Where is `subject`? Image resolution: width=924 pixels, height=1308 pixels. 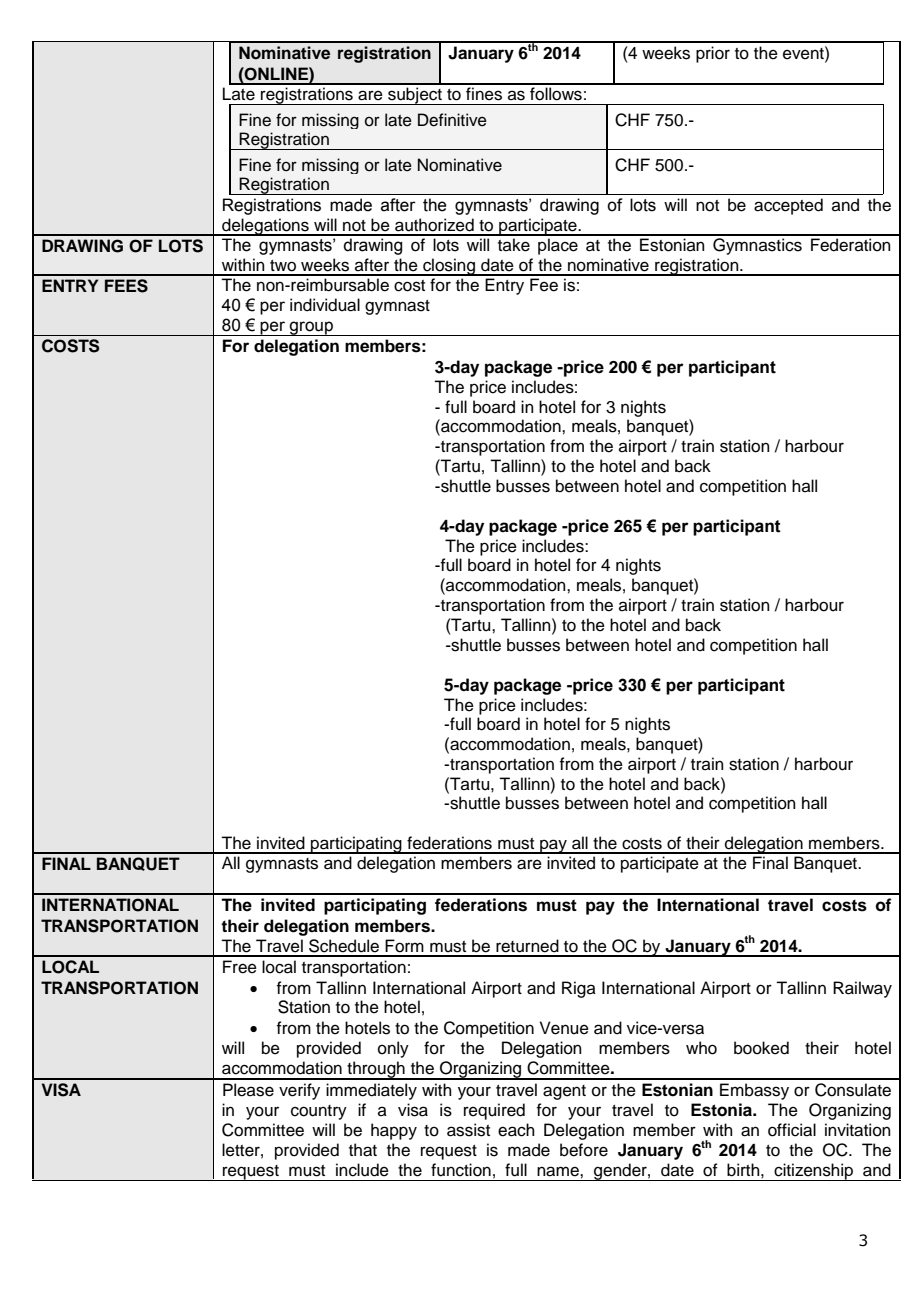 subject is located at coordinates (415, 96).
